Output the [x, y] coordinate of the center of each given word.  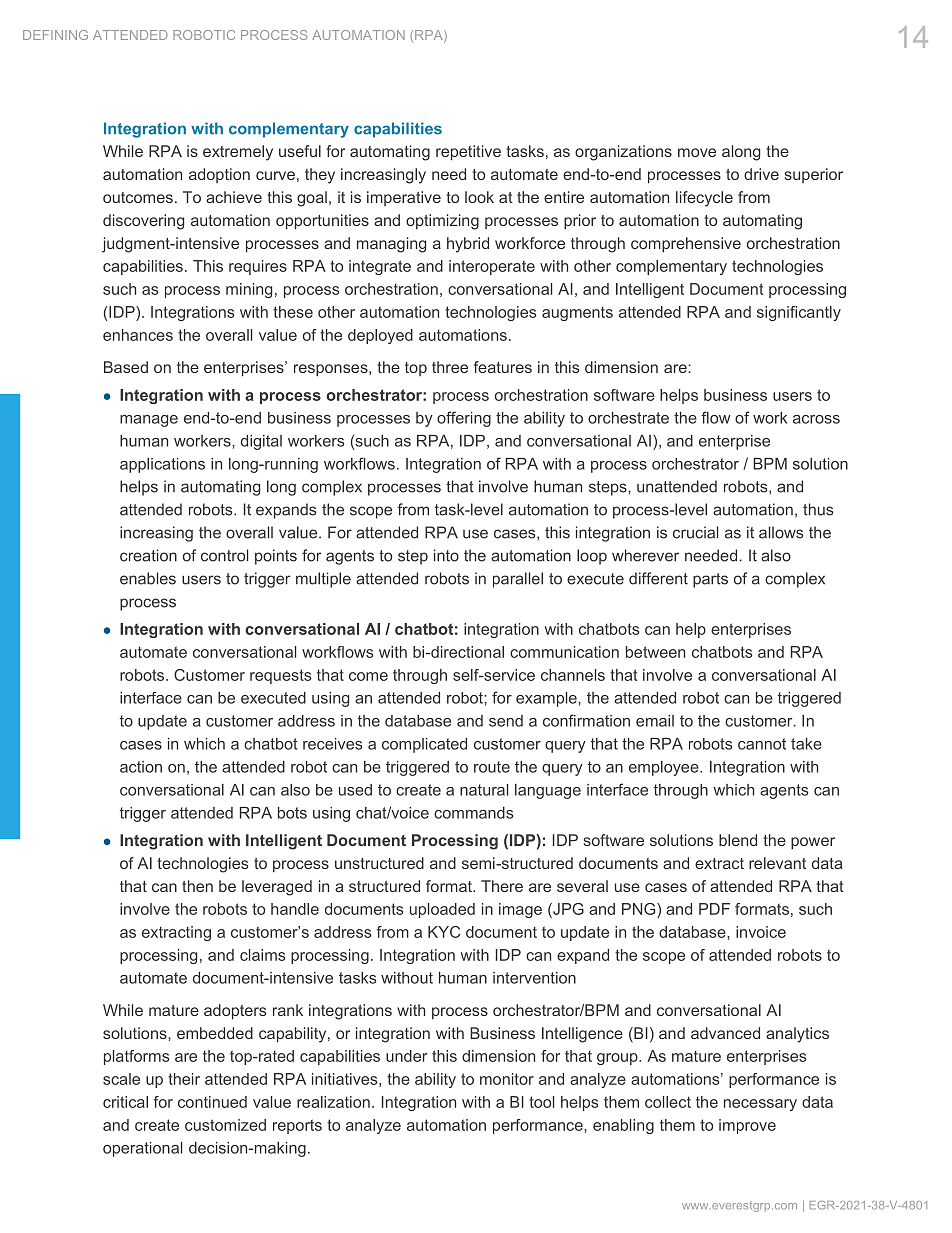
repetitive [468, 152]
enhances [138, 335]
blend [738, 840]
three [450, 367]
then [197, 886]
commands [473, 813]
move [697, 152]
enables [148, 578]
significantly [799, 313]
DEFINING [55, 35]
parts [710, 580]
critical [125, 1102]
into [446, 555]
